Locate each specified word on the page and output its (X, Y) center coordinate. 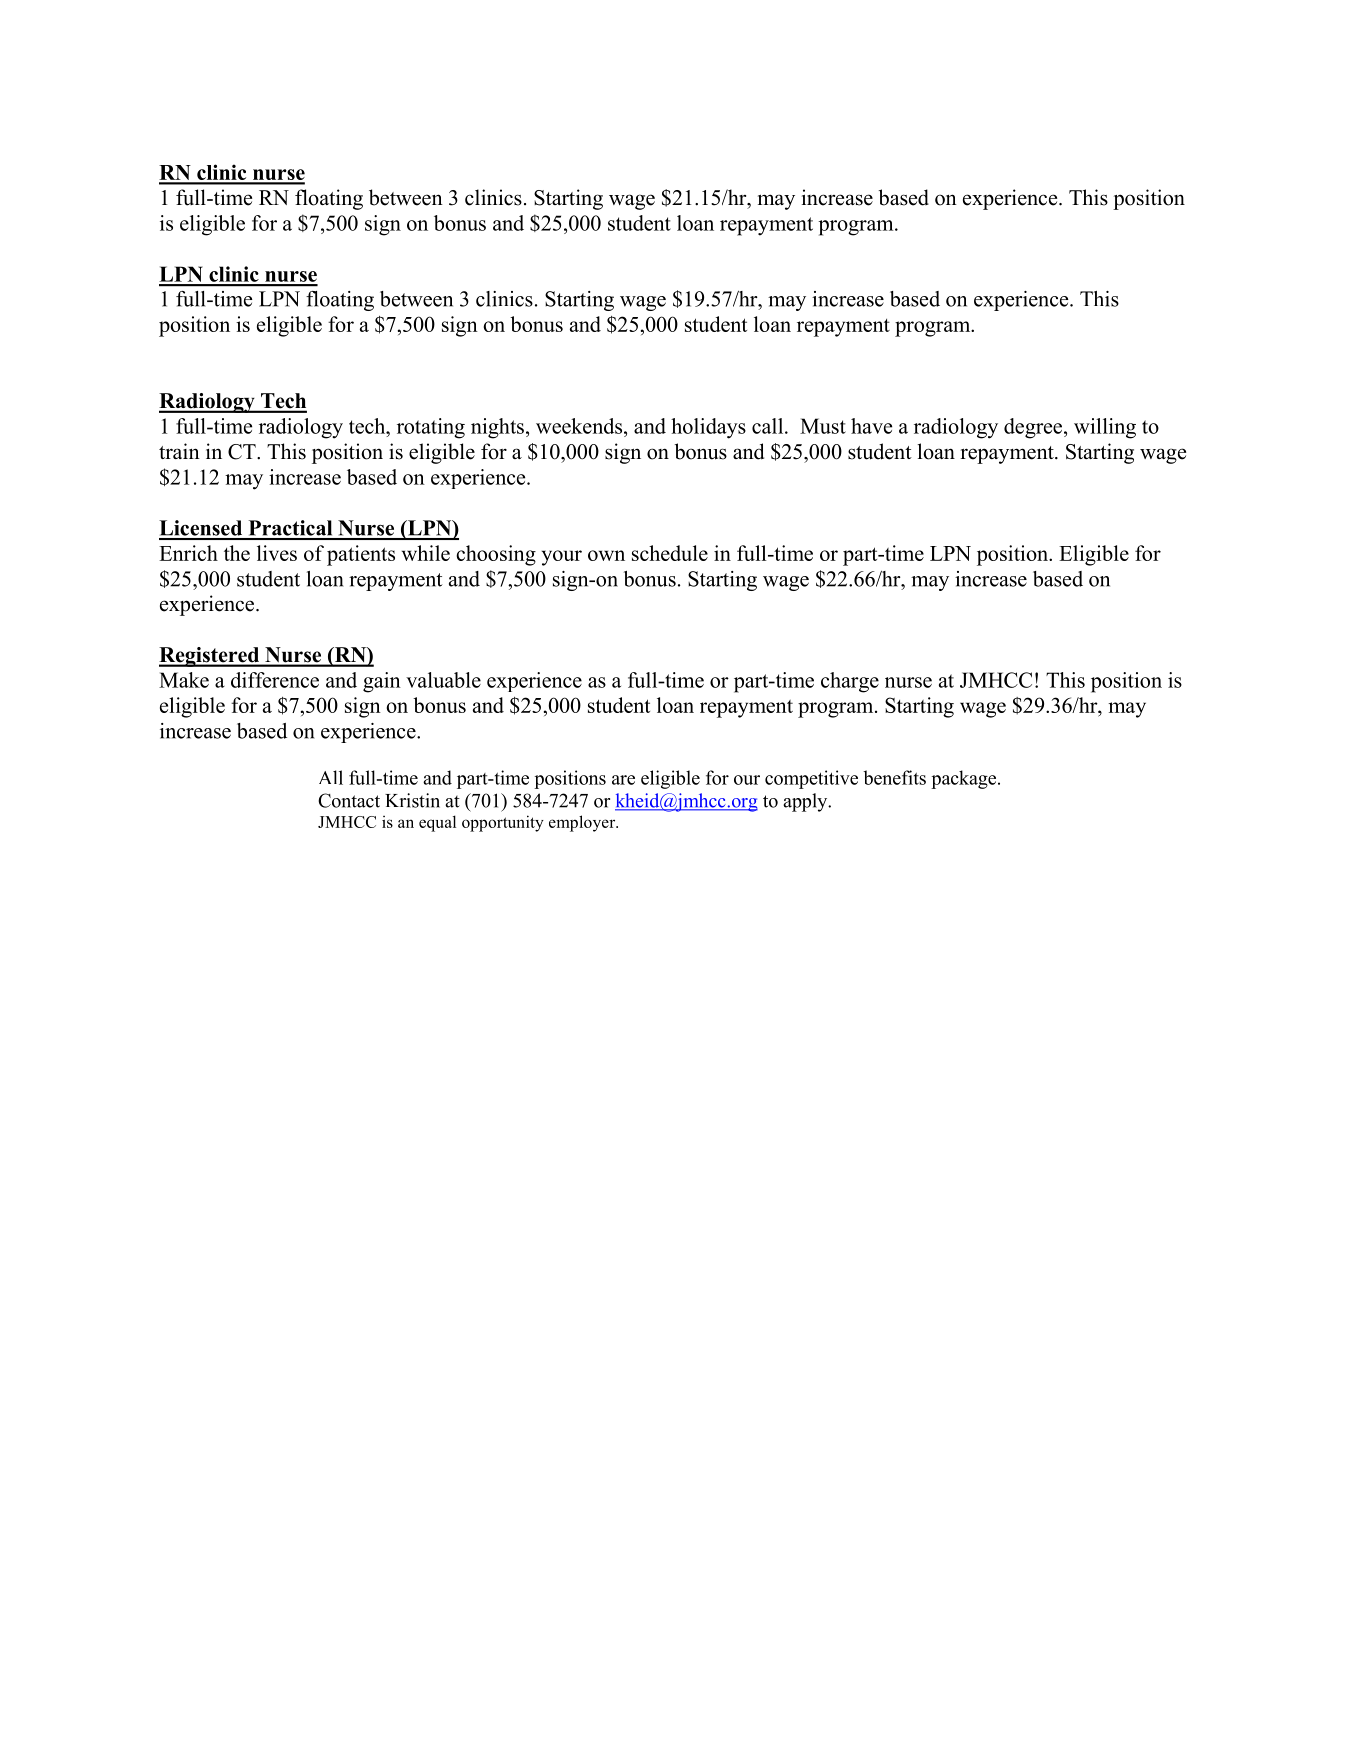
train (179, 451)
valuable (443, 680)
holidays (708, 428)
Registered (210, 657)
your (562, 558)
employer (583, 823)
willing (1105, 428)
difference (275, 680)
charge (850, 682)
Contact (349, 800)
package (965, 779)
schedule (670, 553)
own (606, 555)
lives (277, 553)
